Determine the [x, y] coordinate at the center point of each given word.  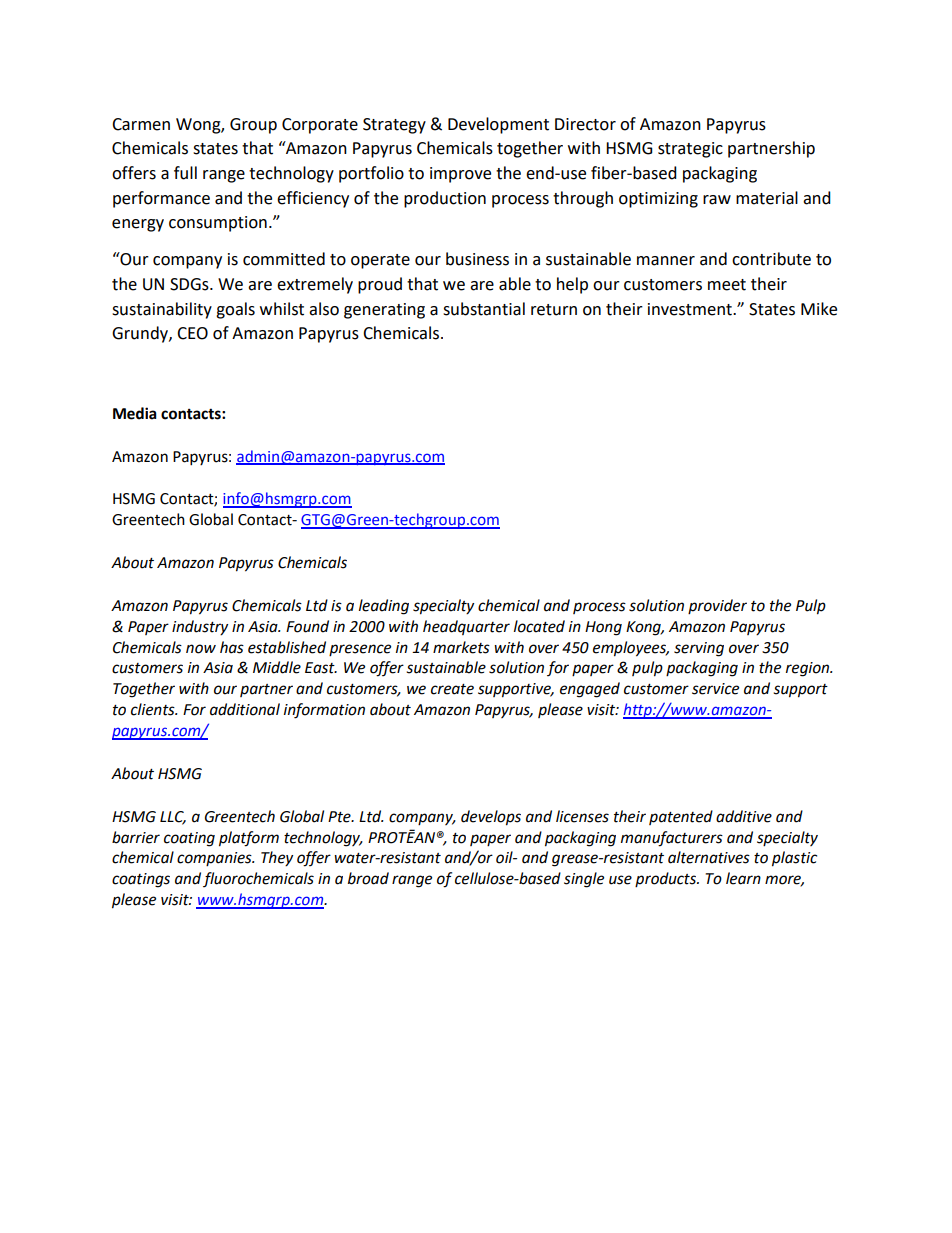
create [452, 689]
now [201, 649]
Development [498, 125]
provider [717, 606]
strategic [690, 150]
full [185, 173]
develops [491, 818]
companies [215, 859]
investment [691, 309]
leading [384, 607]
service [715, 689]
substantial [484, 309]
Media [135, 413]
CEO [192, 333]
